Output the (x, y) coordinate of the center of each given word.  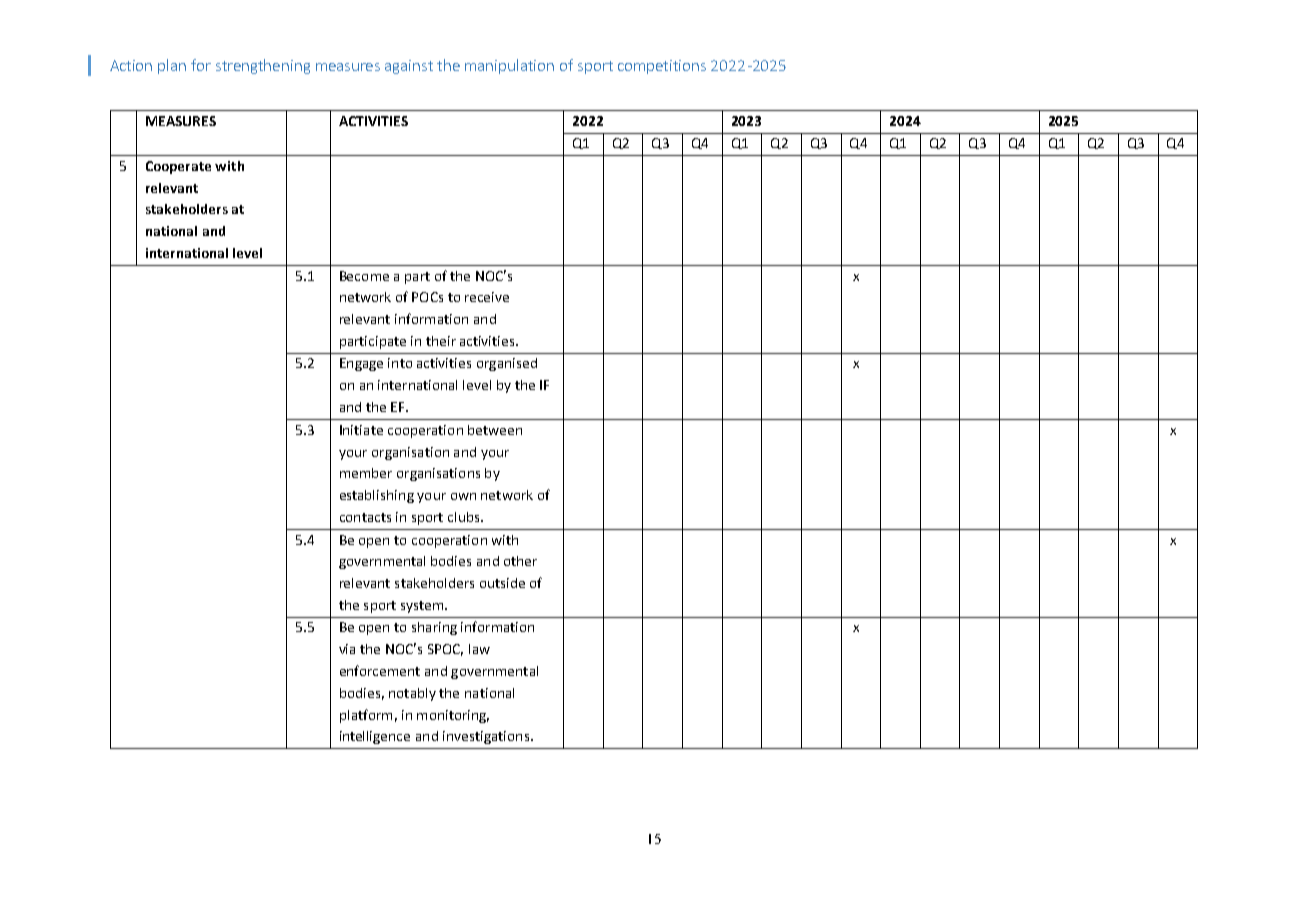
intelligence (375, 737)
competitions (662, 67)
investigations (486, 737)
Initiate (361, 430)
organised (507, 364)
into (400, 363)
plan (172, 66)
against (409, 67)
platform (366, 716)
